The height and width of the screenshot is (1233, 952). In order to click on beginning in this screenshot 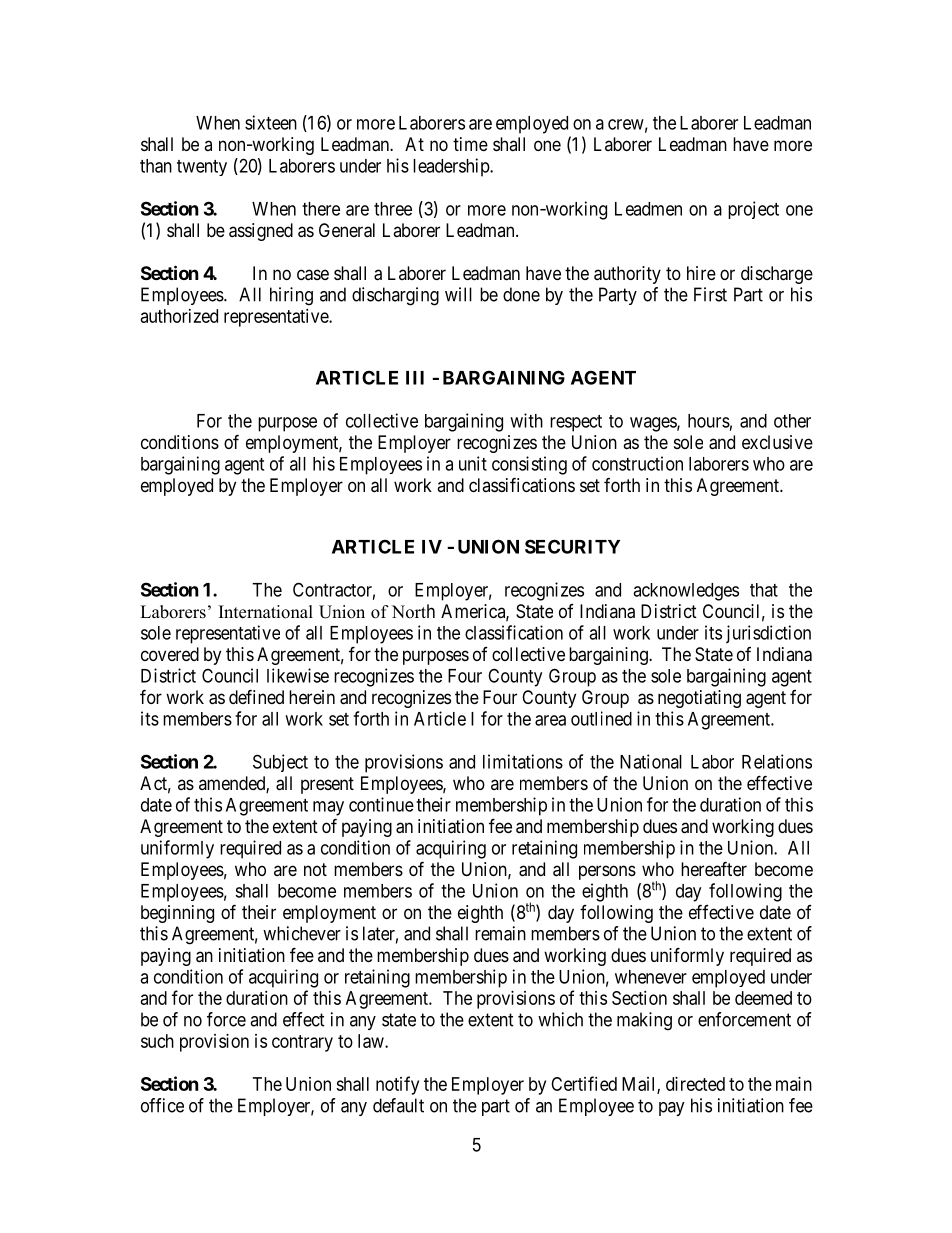, I will do `click(177, 914)`.
